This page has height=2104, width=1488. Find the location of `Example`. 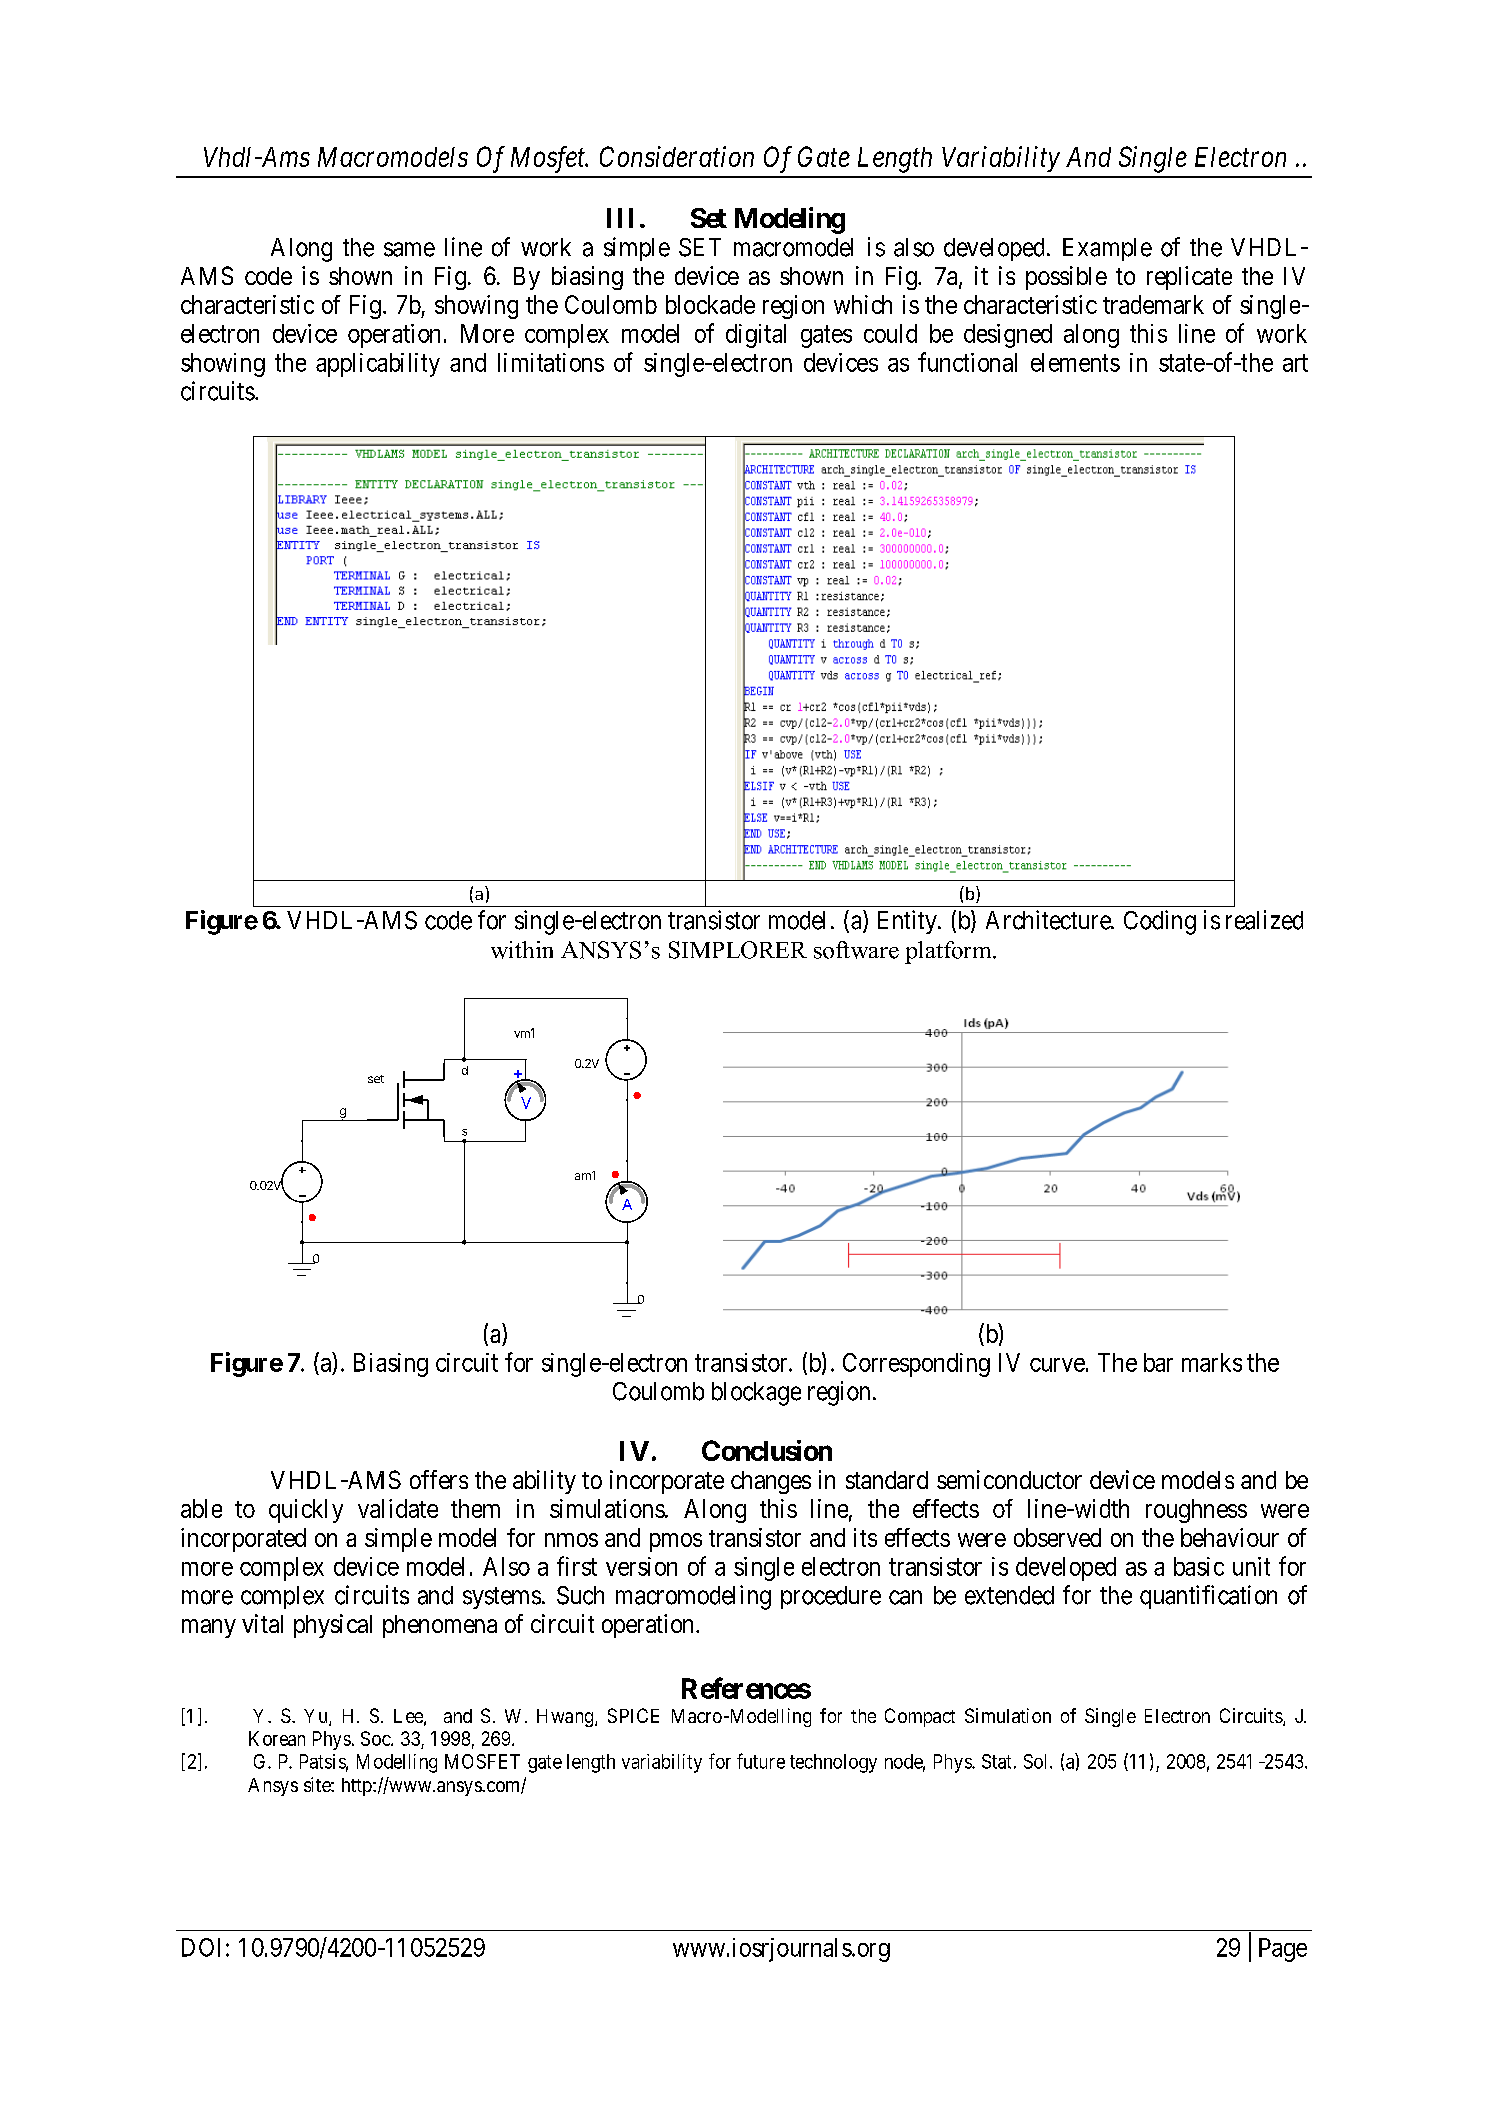

Example is located at coordinates (1107, 249).
